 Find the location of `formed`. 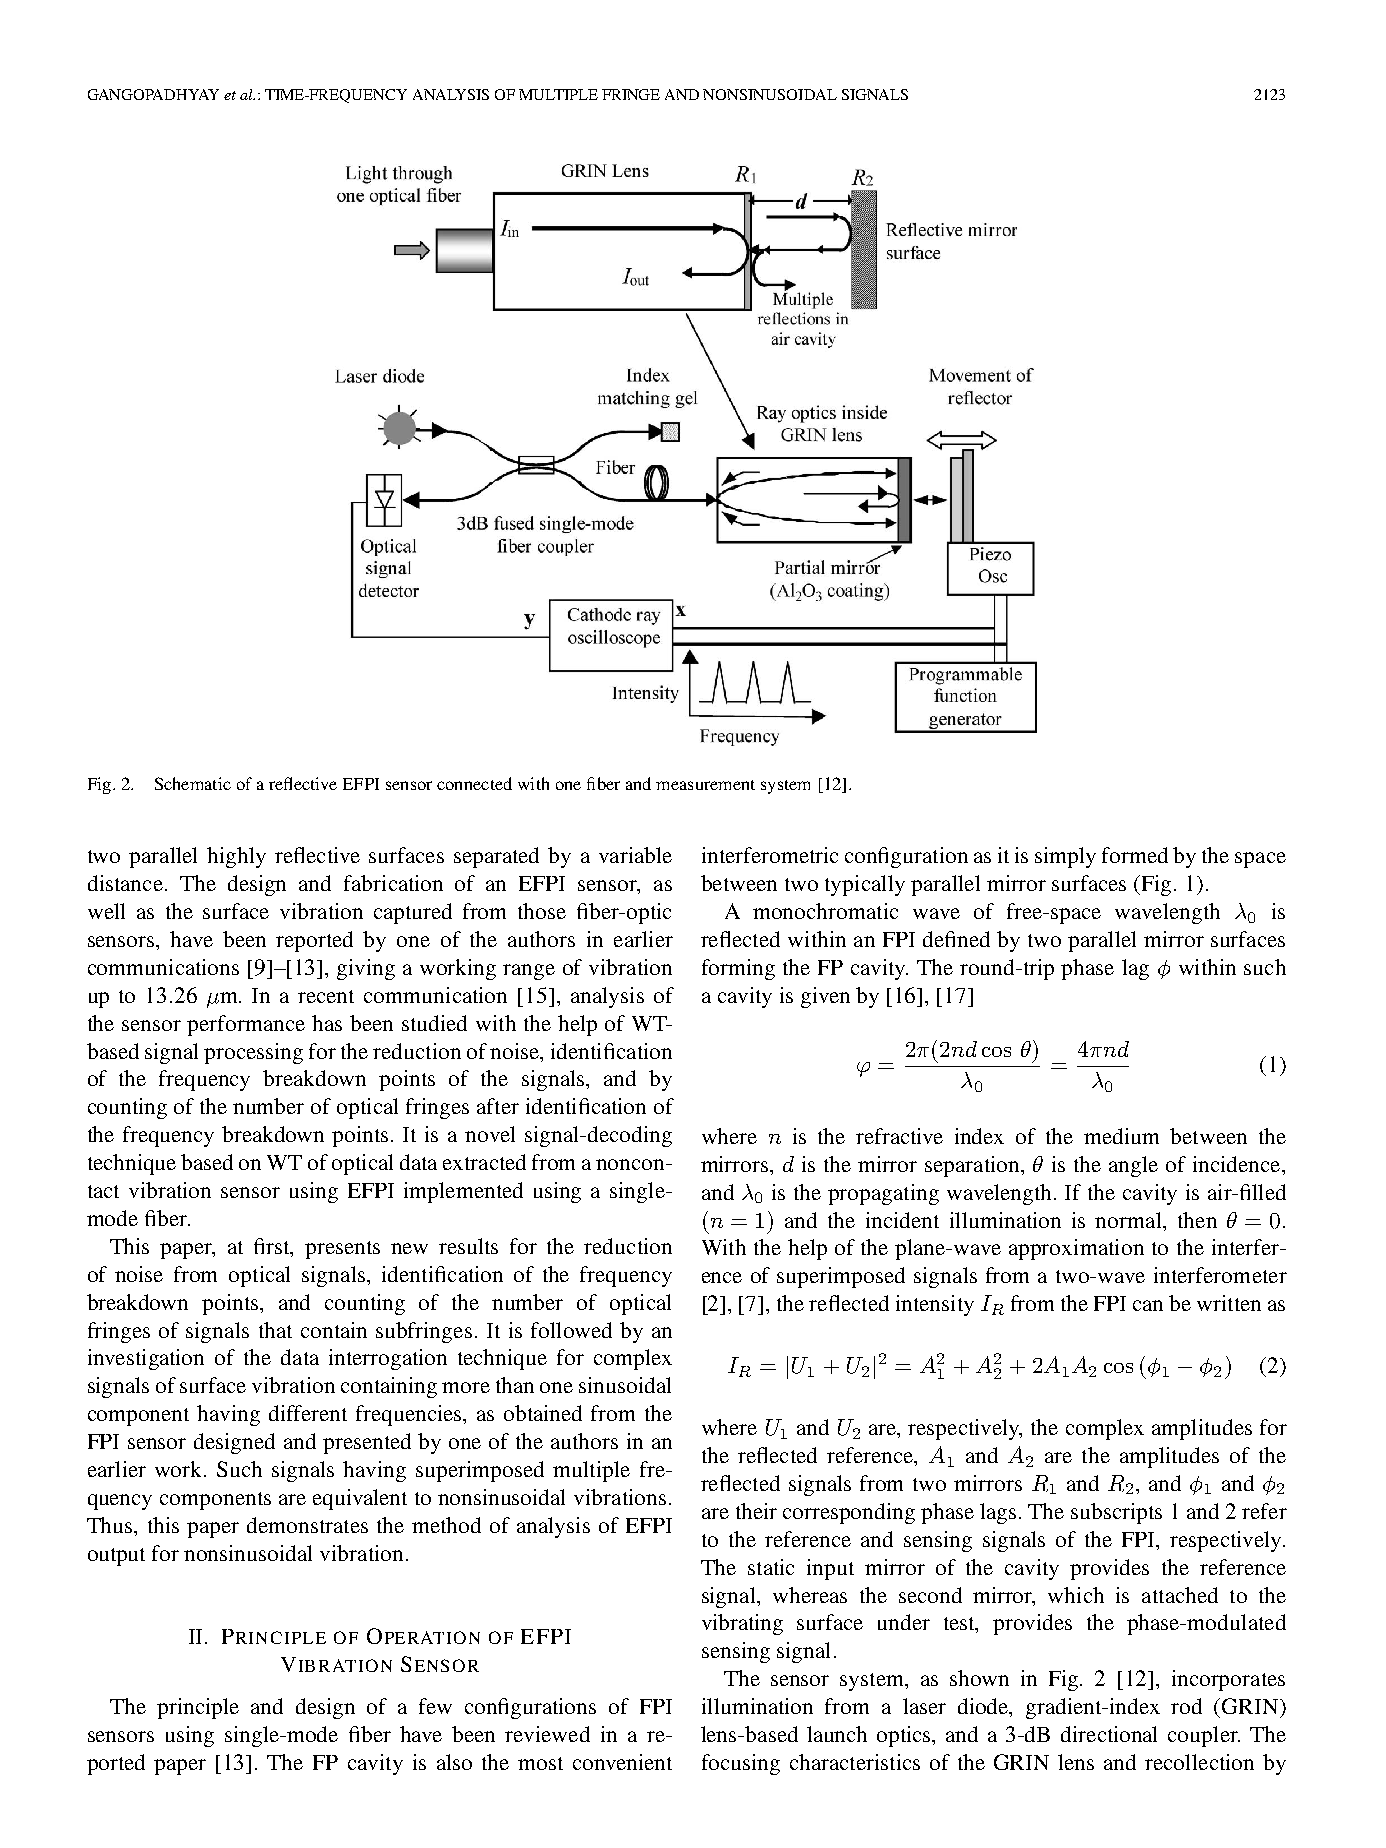

formed is located at coordinates (1135, 855).
